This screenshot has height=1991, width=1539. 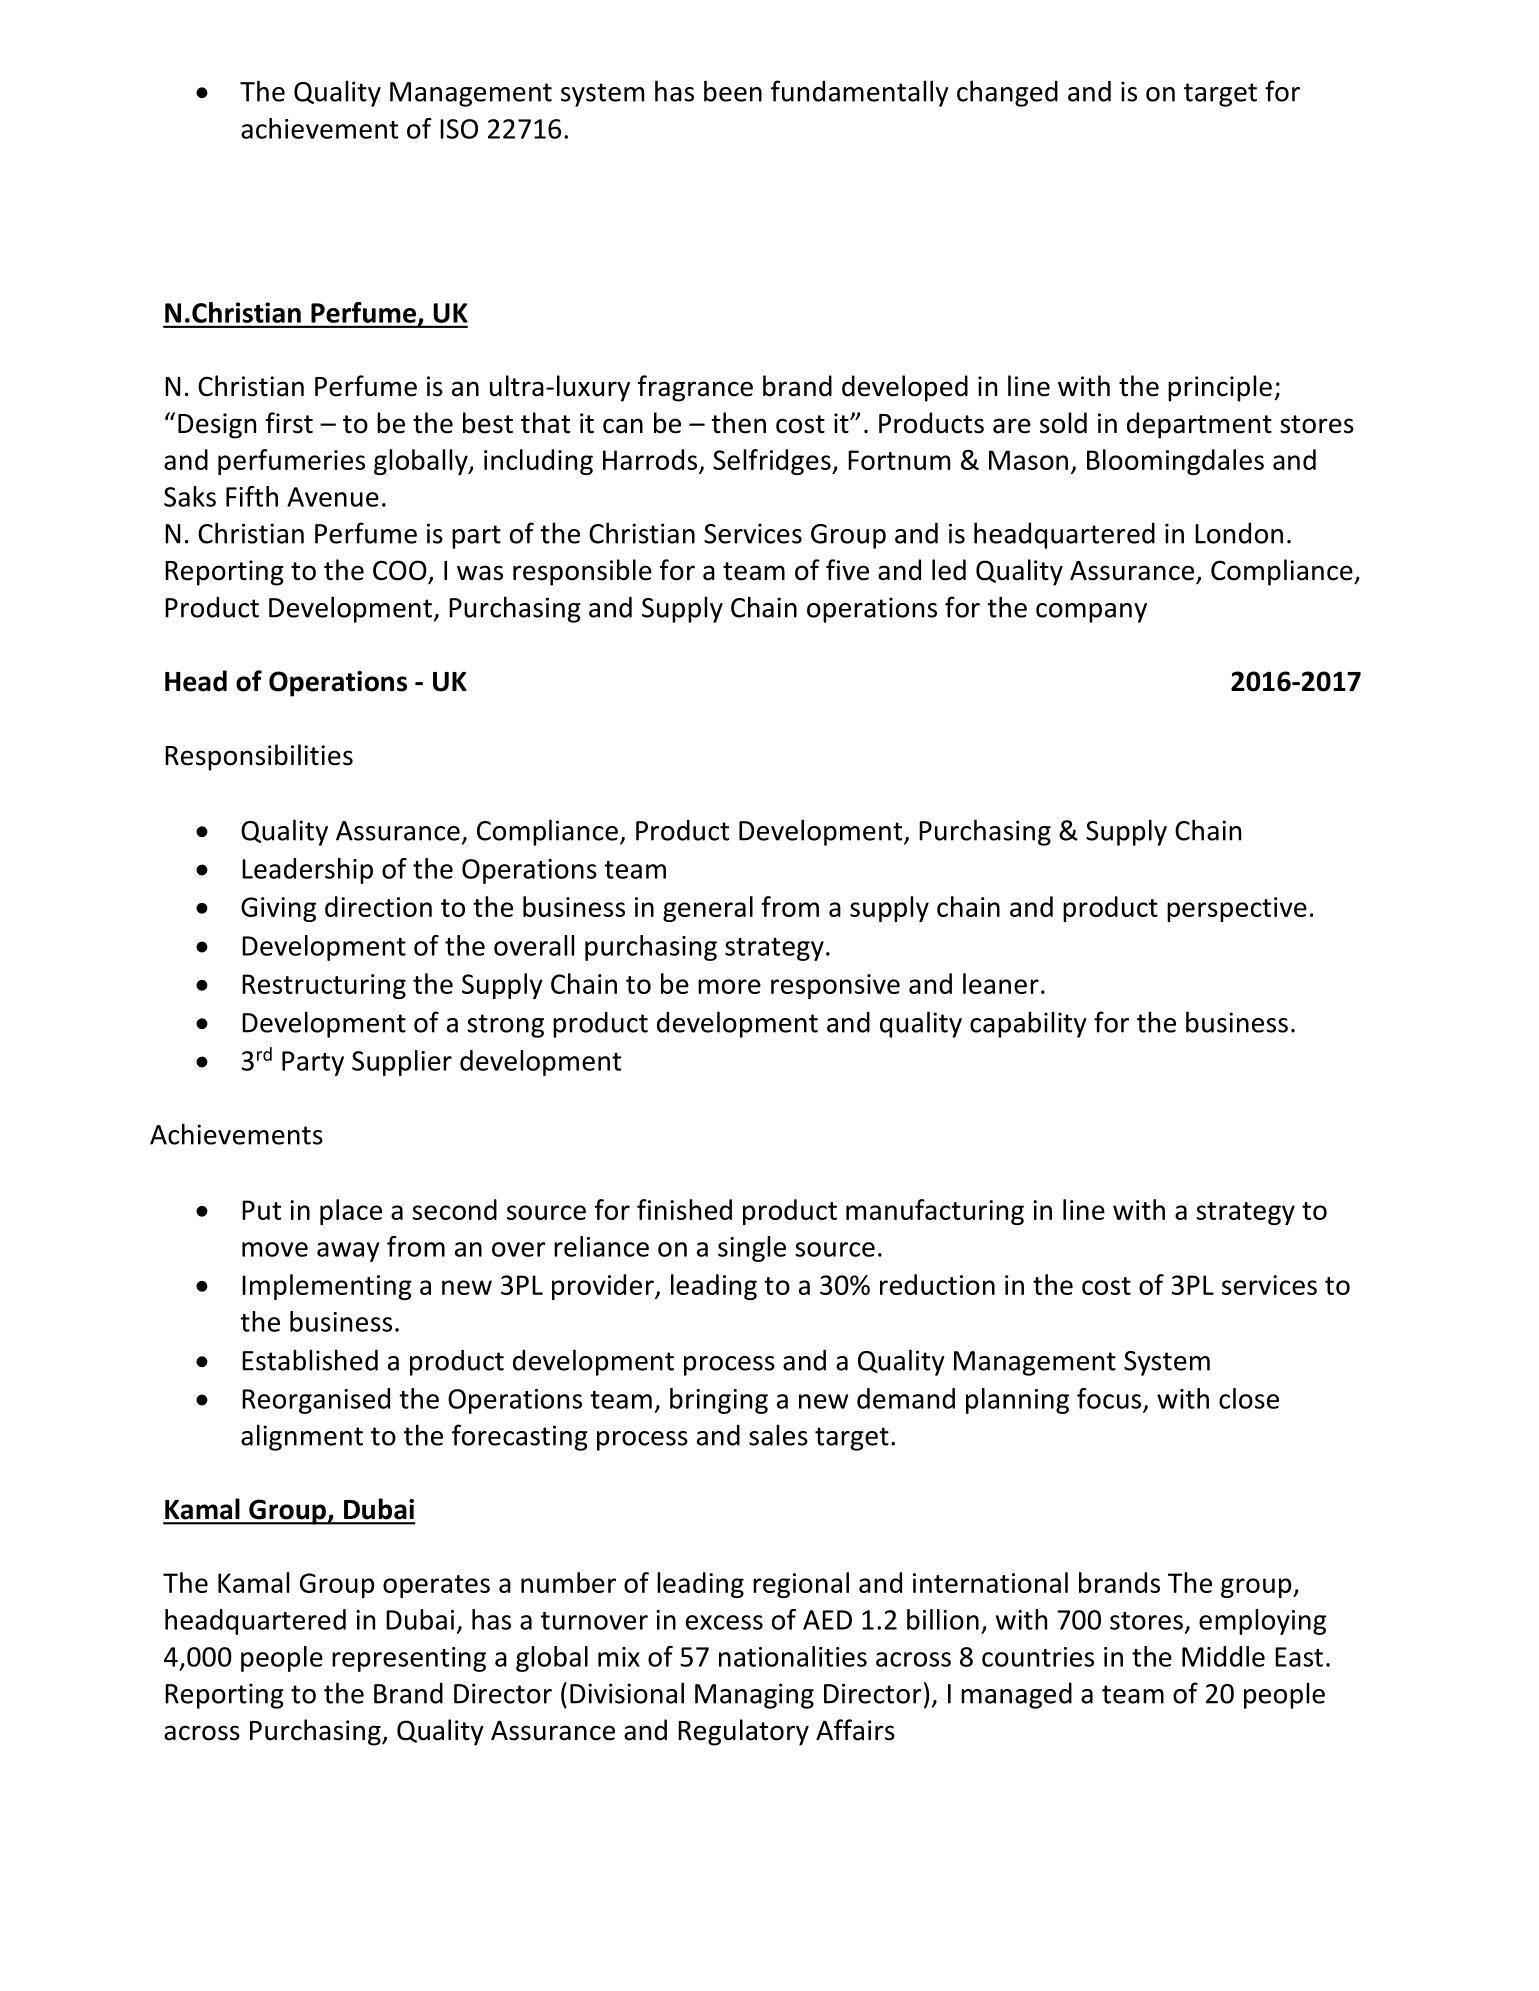 What do you see at coordinates (327, 1287) in the screenshot?
I see `Implementing` at bounding box center [327, 1287].
